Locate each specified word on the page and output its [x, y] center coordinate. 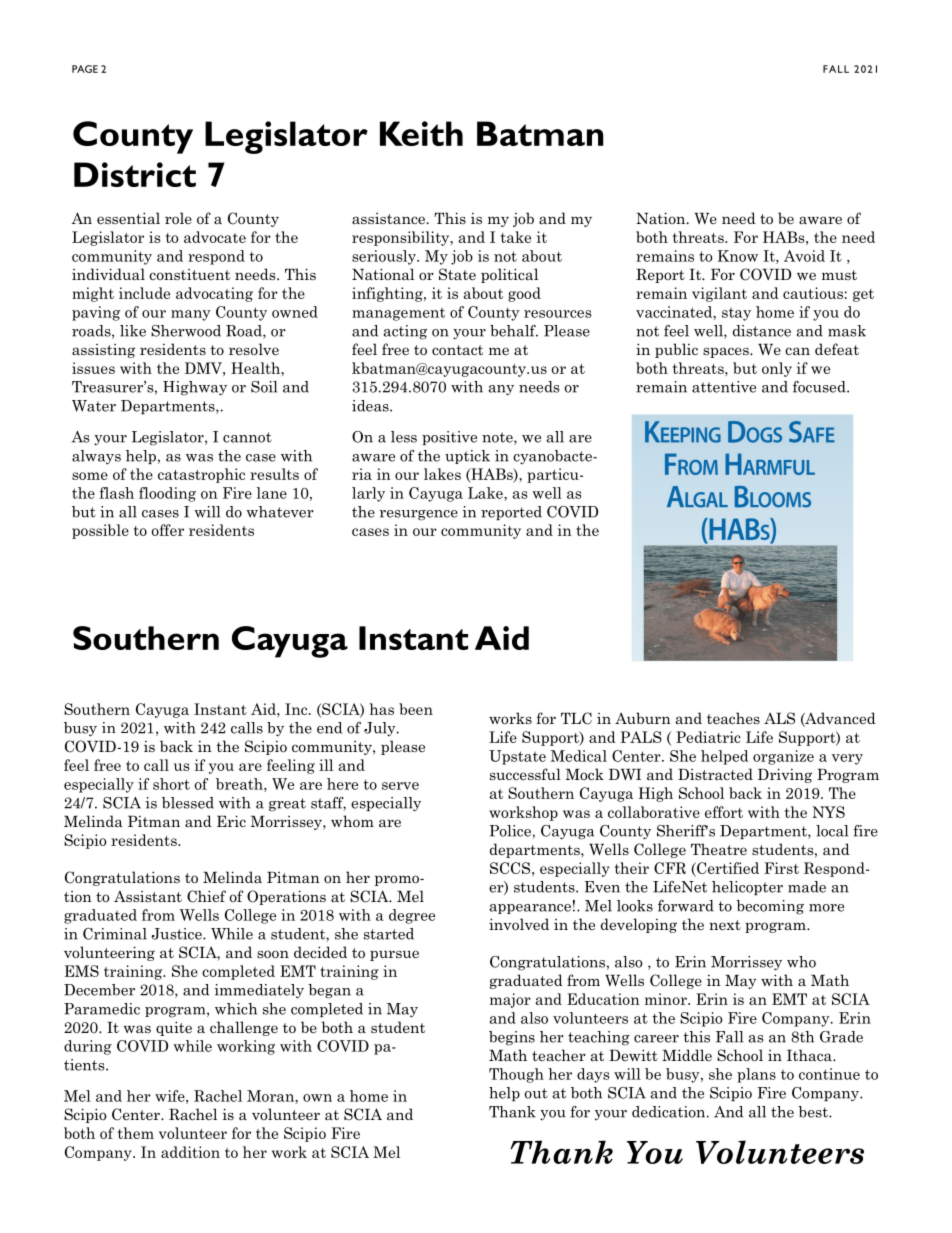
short [171, 784]
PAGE [85, 69]
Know [737, 256]
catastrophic [201, 475]
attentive [724, 387]
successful [525, 774]
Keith [421, 133]
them [136, 1133]
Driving [785, 775]
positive [449, 438]
